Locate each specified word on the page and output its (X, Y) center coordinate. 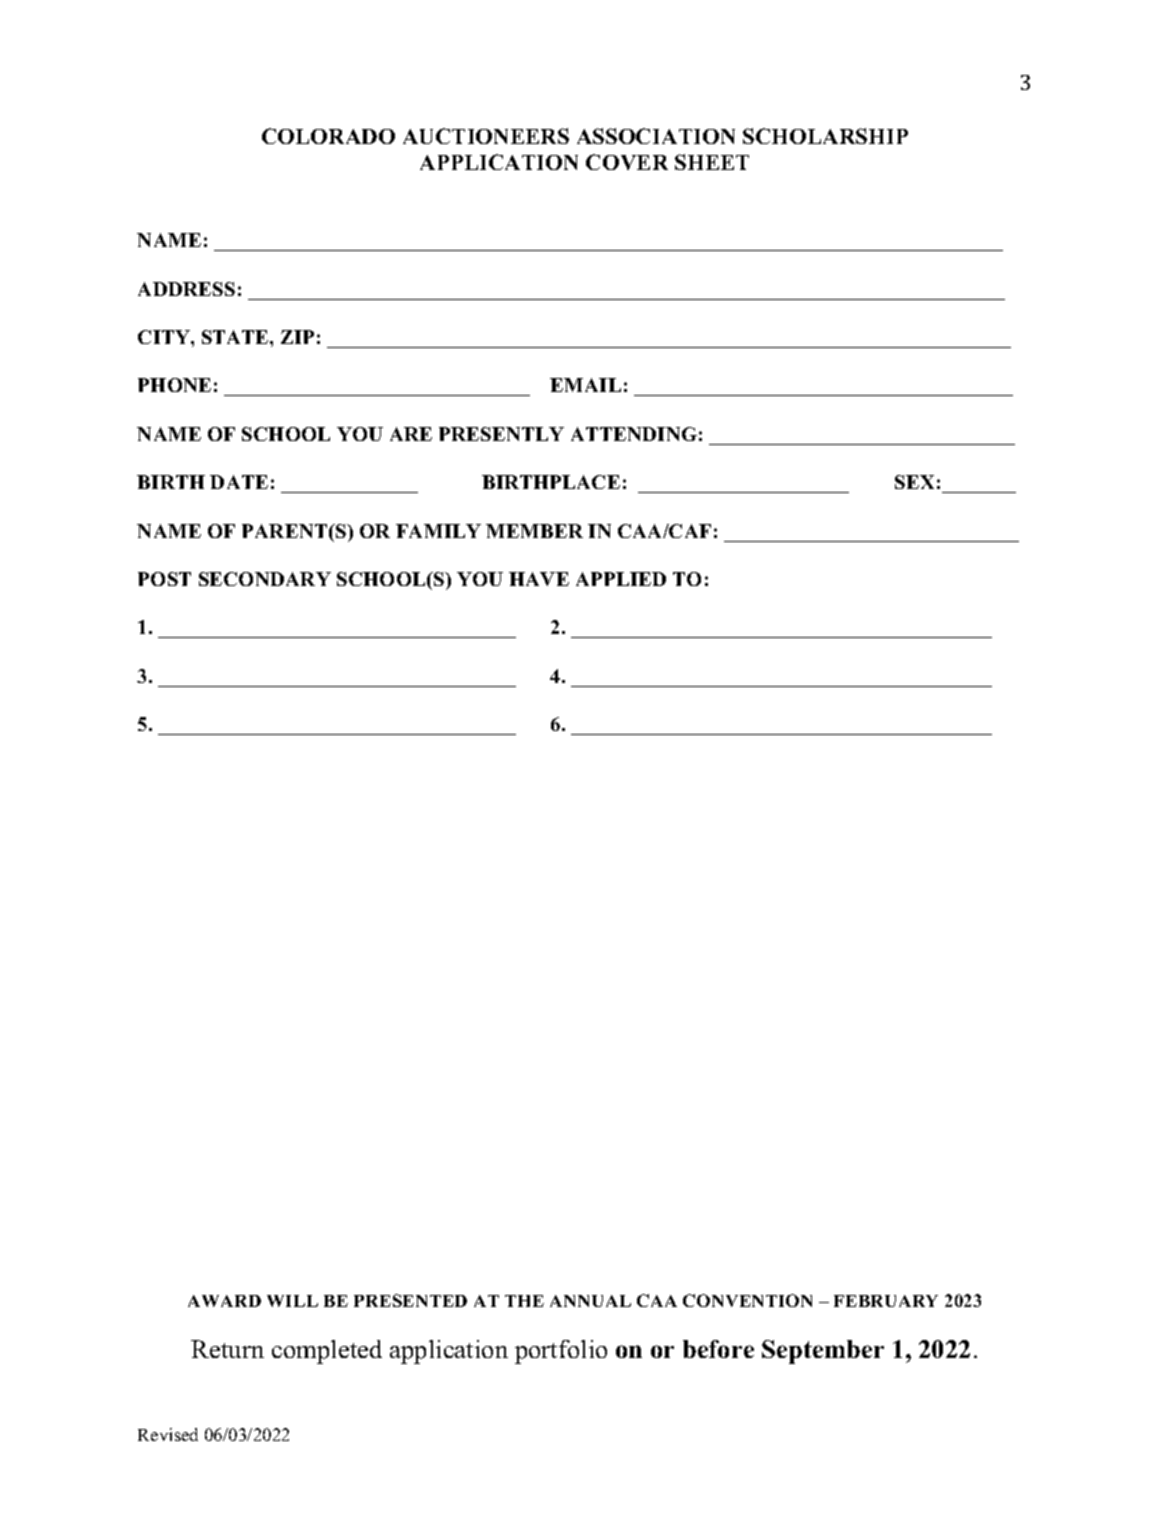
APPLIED (621, 579)
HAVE (539, 579)
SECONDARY (265, 579)
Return (227, 1349)
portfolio (561, 1352)
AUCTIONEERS (486, 136)
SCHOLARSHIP (825, 136)
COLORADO (328, 136)
